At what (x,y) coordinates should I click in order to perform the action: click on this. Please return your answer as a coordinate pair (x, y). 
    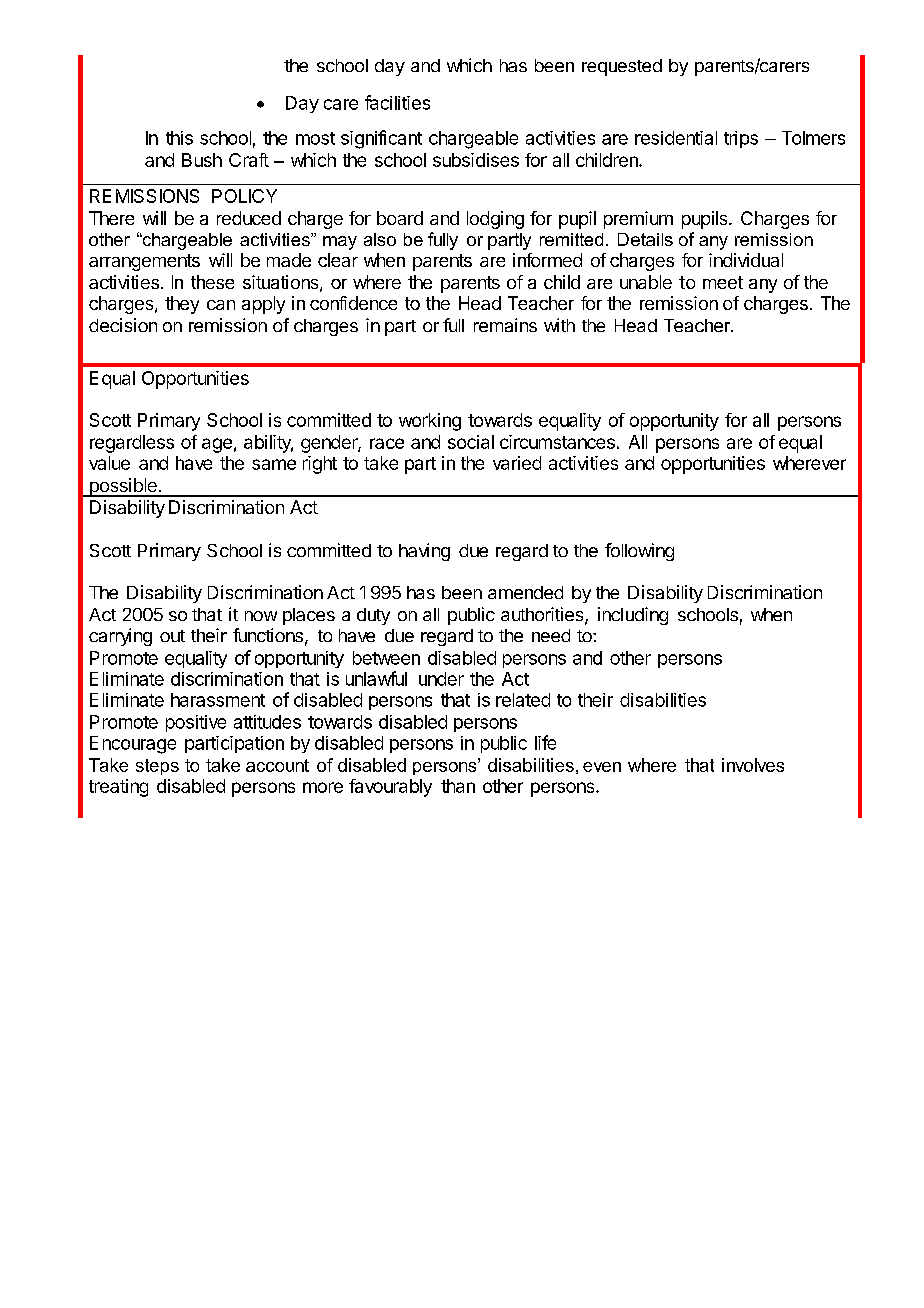
    Looking at the image, I should click on (179, 138).
